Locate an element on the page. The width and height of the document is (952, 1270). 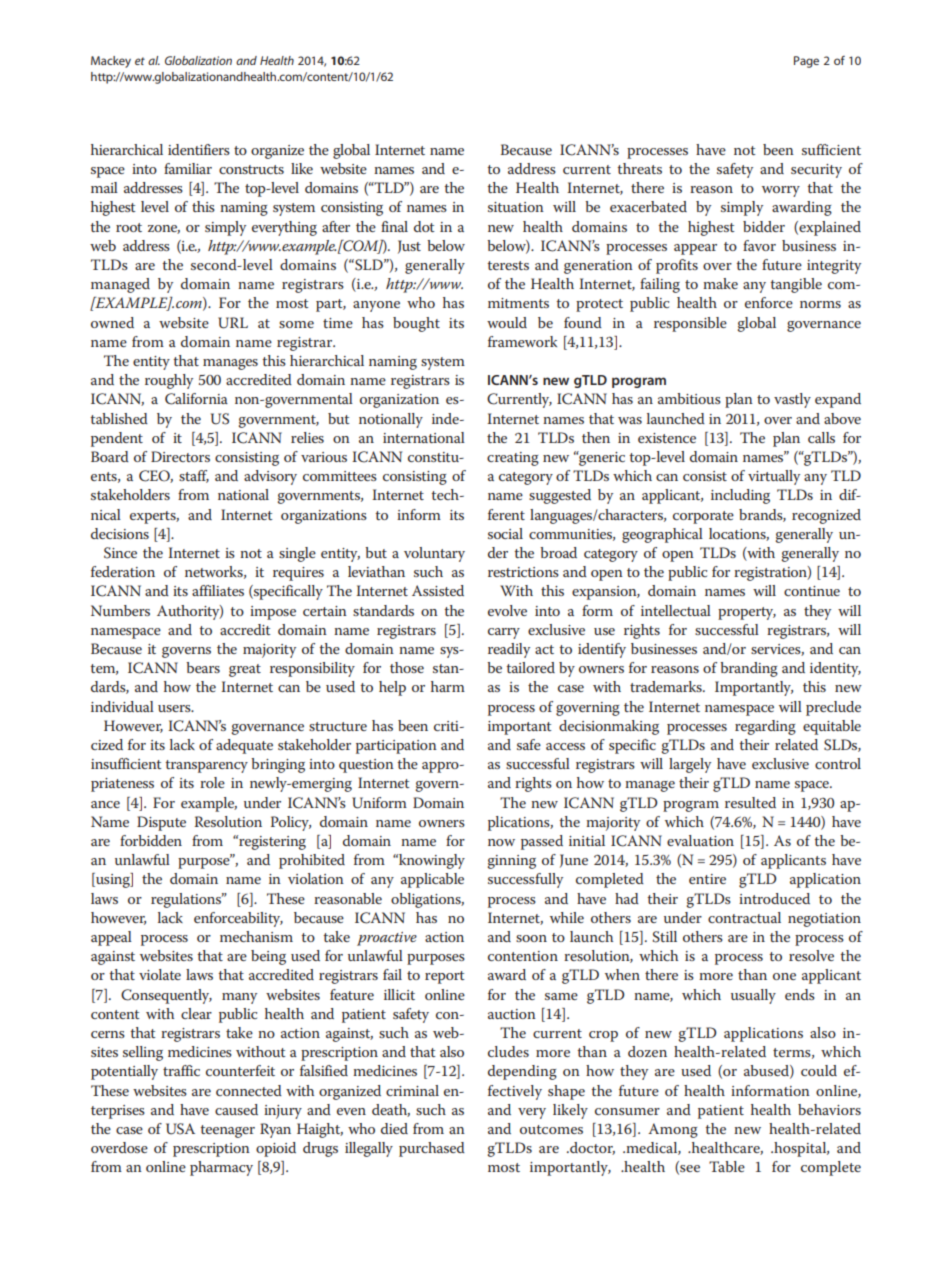
creating is located at coordinates (513, 459).
